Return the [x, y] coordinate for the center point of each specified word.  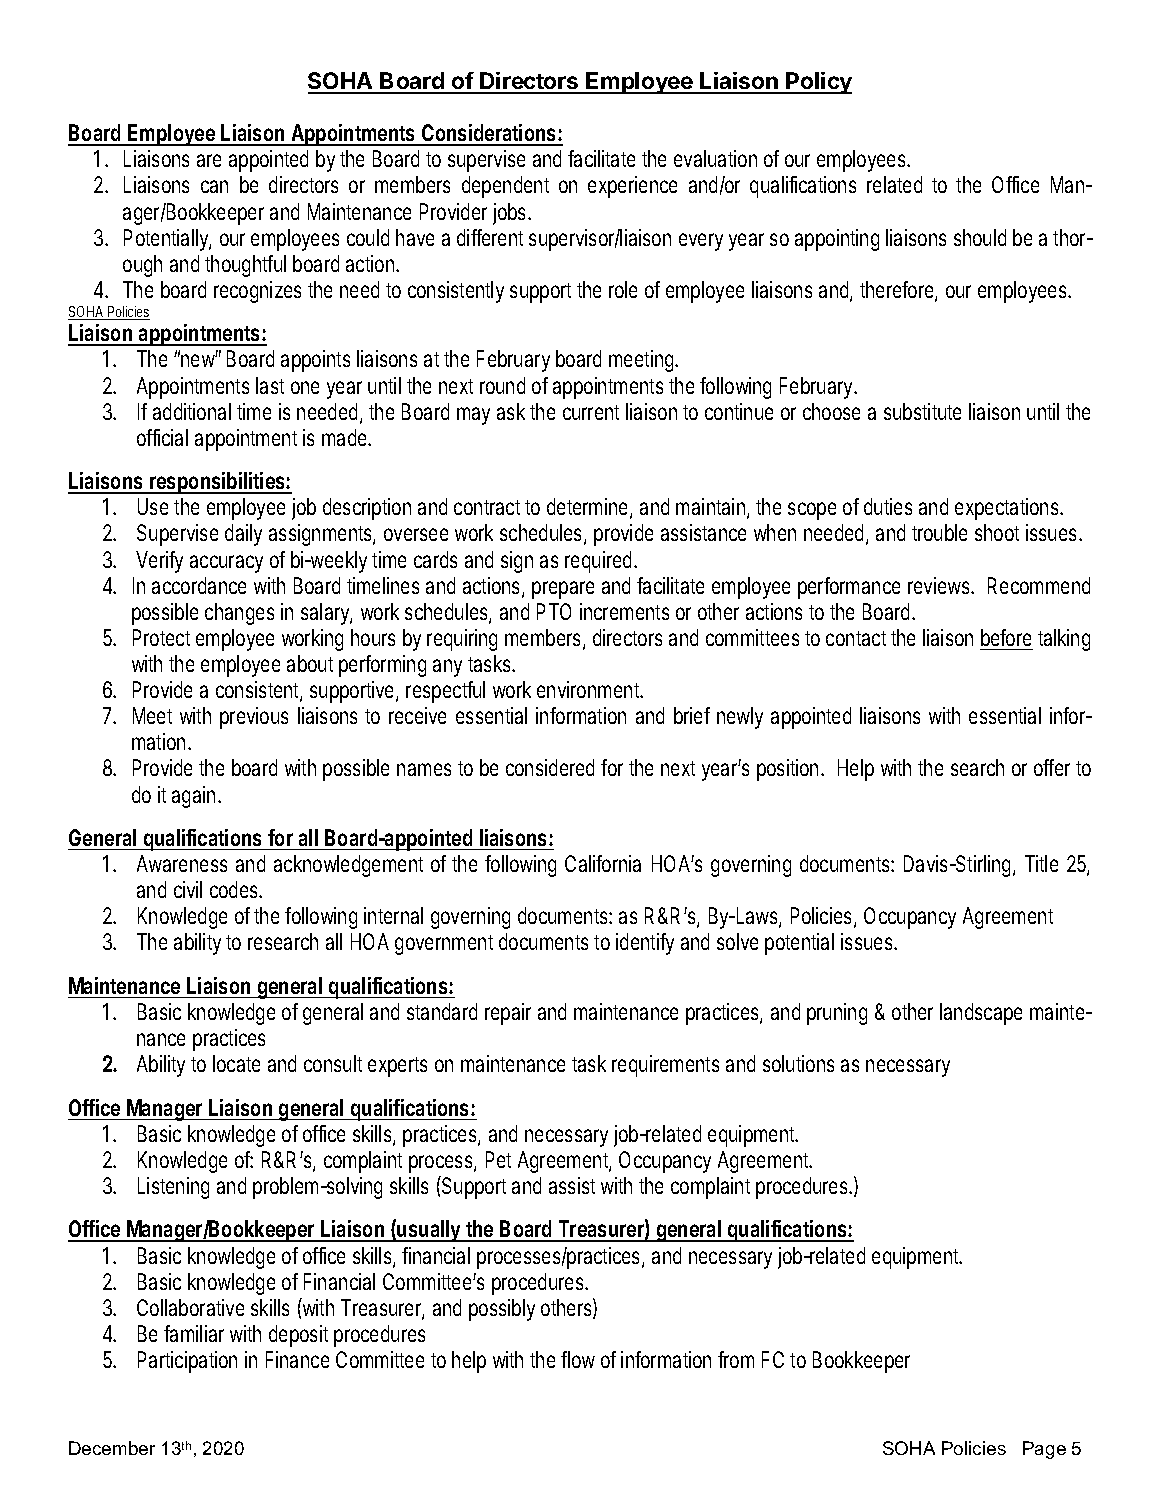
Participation [187, 1362]
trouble [939, 532]
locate [236, 1063]
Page [1044, 1450]
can [214, 186]
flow [578, 1359]
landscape [981, 1014]
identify [645, 944]
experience [632, 187]
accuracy [226, 564]
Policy [818, 83]
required [598, 562]
